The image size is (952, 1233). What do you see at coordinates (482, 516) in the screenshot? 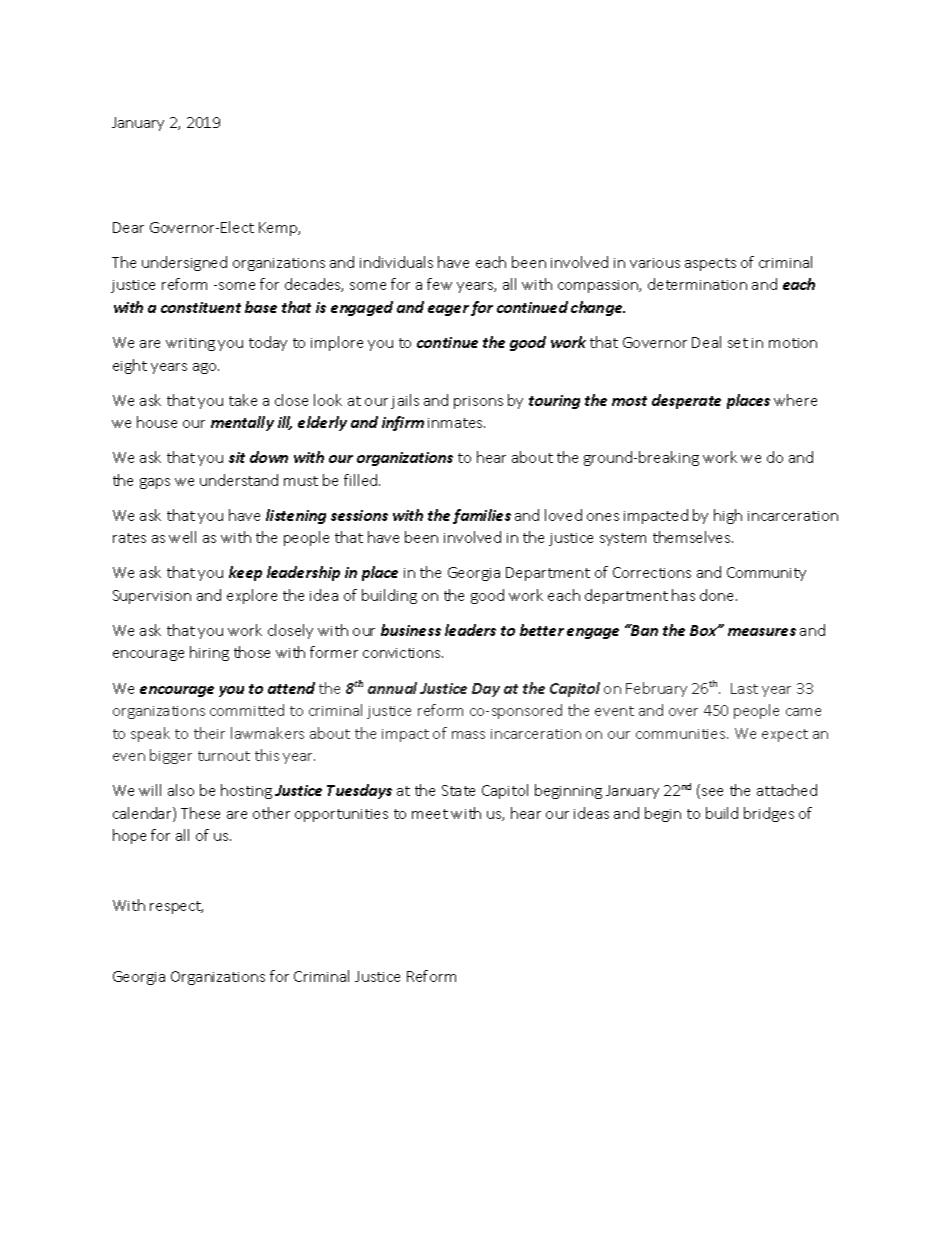
I see `families` at bounding box center [482, 516].
